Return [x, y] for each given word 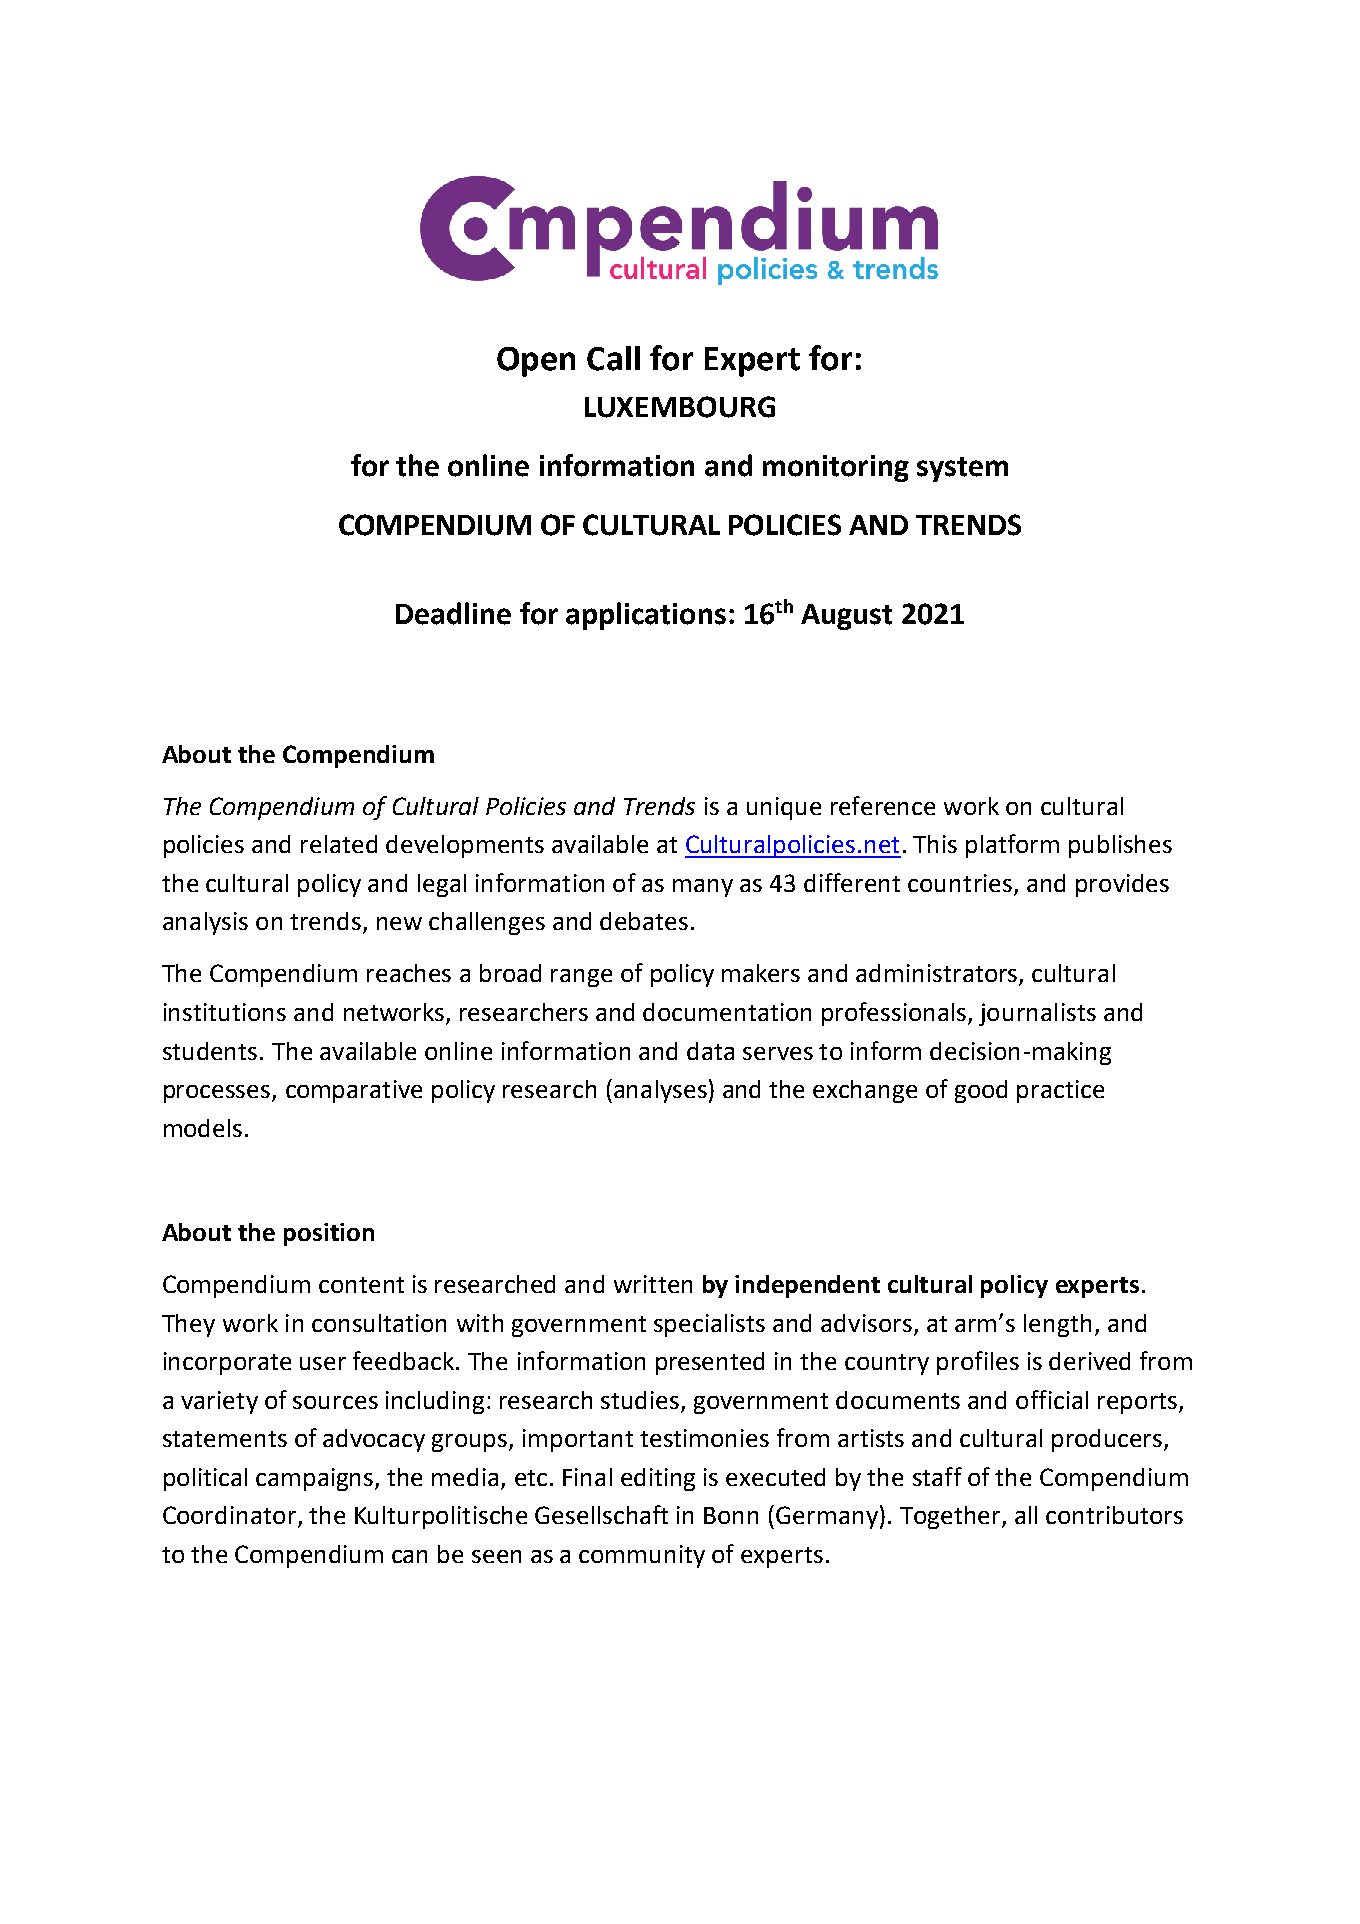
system [962, 469]
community [642, 1556]
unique [784, 808]
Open [536, 362]
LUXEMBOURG [680, 407]
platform [1012, 846]
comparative [354, 1091]
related [339, 844]
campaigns [316, 1479]
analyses [660, 1091]
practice [1060, 1091]
